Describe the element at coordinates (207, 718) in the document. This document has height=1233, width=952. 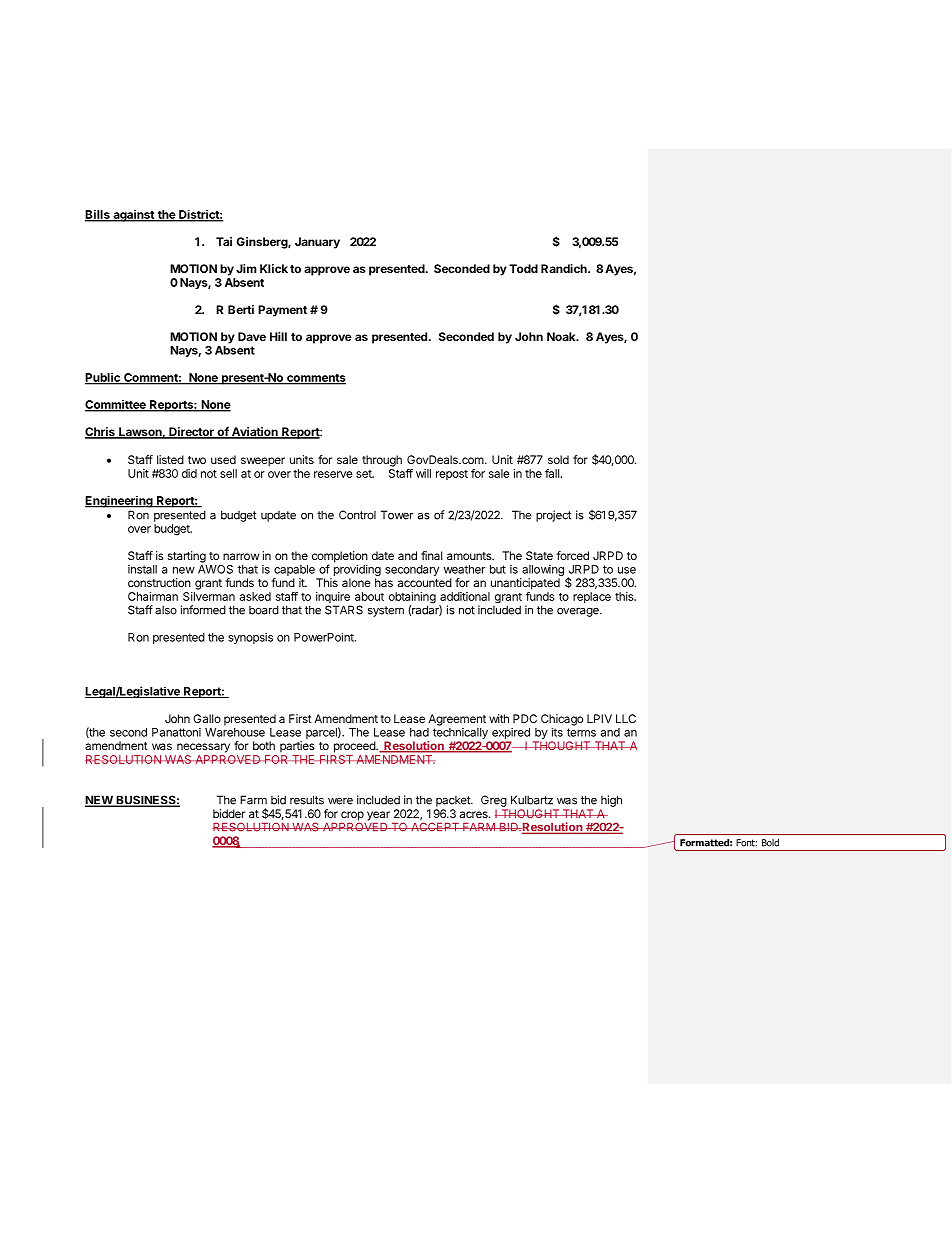
I see `Gallo` at that location.
